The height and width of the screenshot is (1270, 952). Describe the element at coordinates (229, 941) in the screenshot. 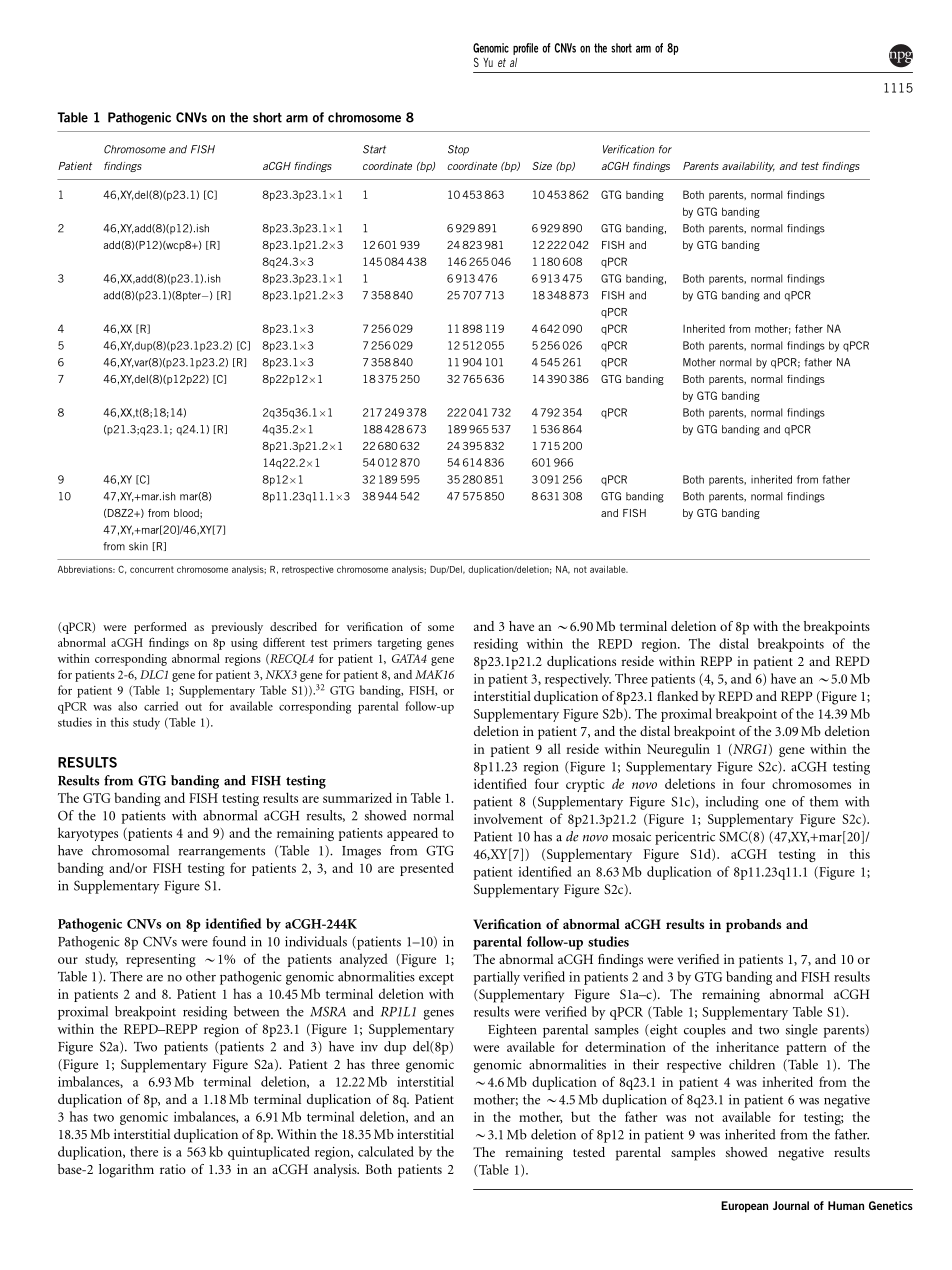

I see `found` at that location.
